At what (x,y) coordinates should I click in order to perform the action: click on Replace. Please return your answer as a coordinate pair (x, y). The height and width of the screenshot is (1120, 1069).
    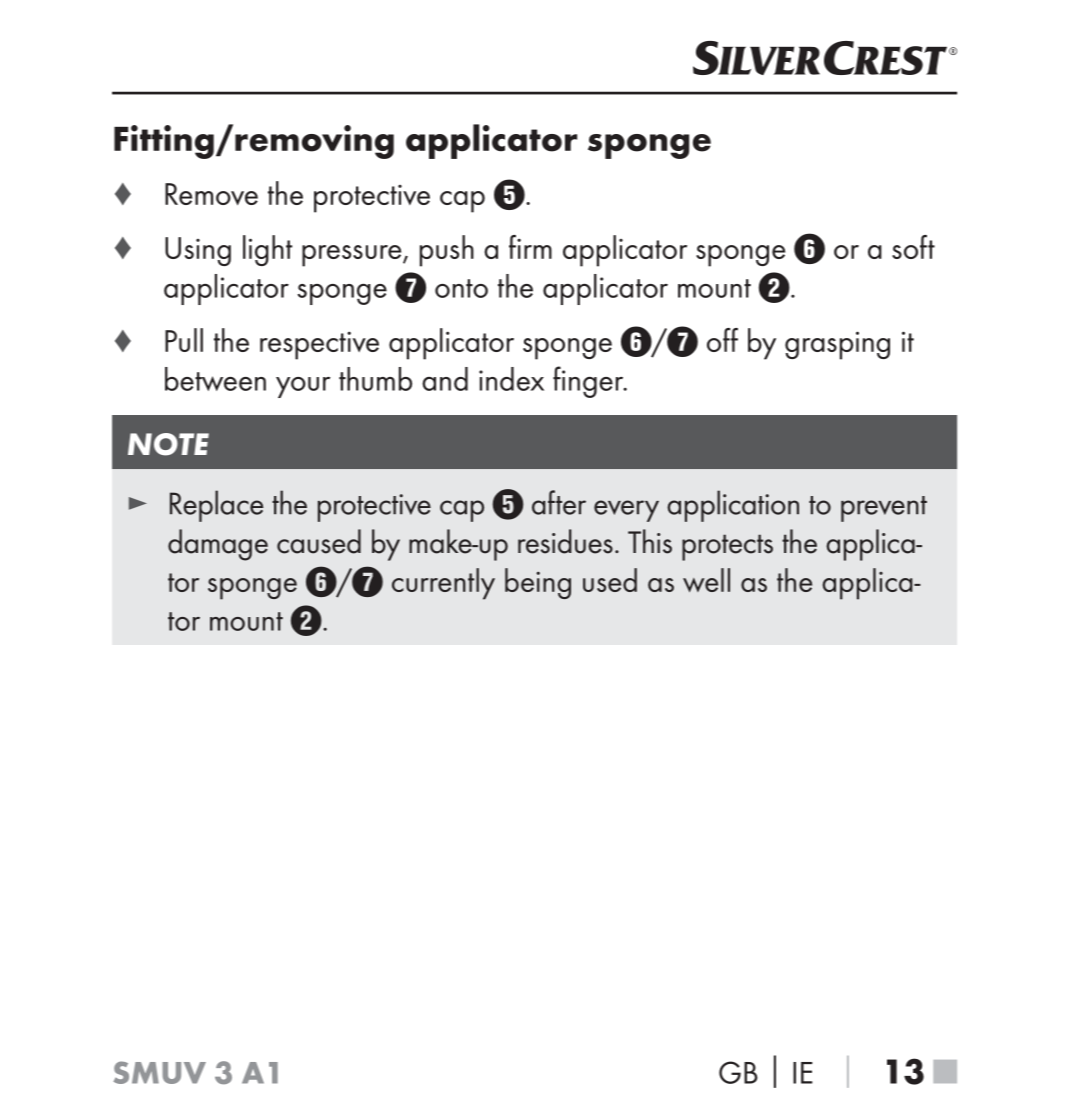
    Looking at the image, I should click on (217, 506).
